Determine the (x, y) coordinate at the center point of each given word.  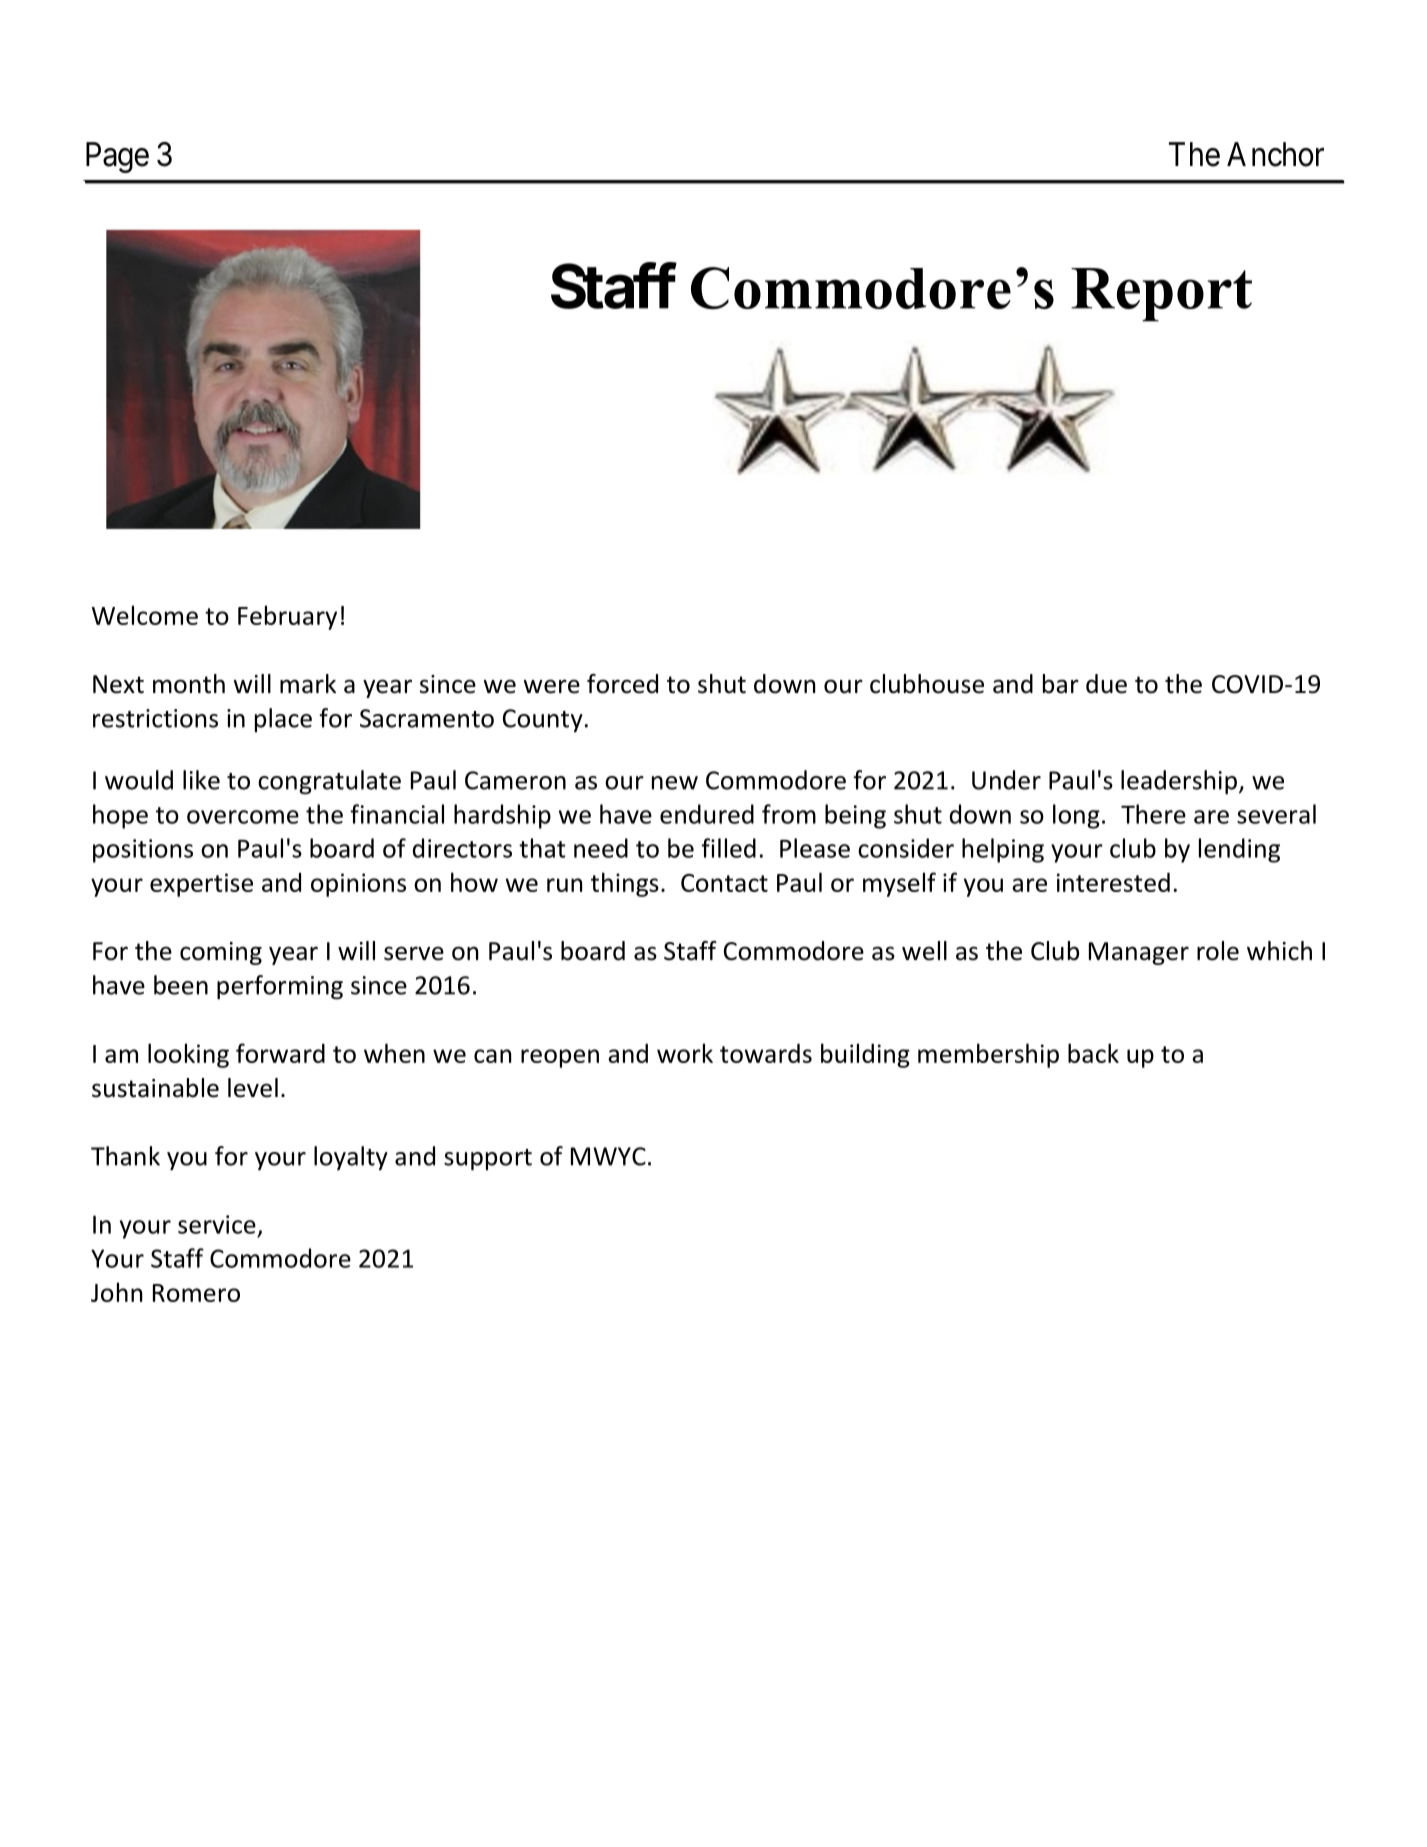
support (488, 1160)
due (1106, 684)
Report (1161, 295)
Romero (196, 1293)
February (287, 617)
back (1093, 1053)
